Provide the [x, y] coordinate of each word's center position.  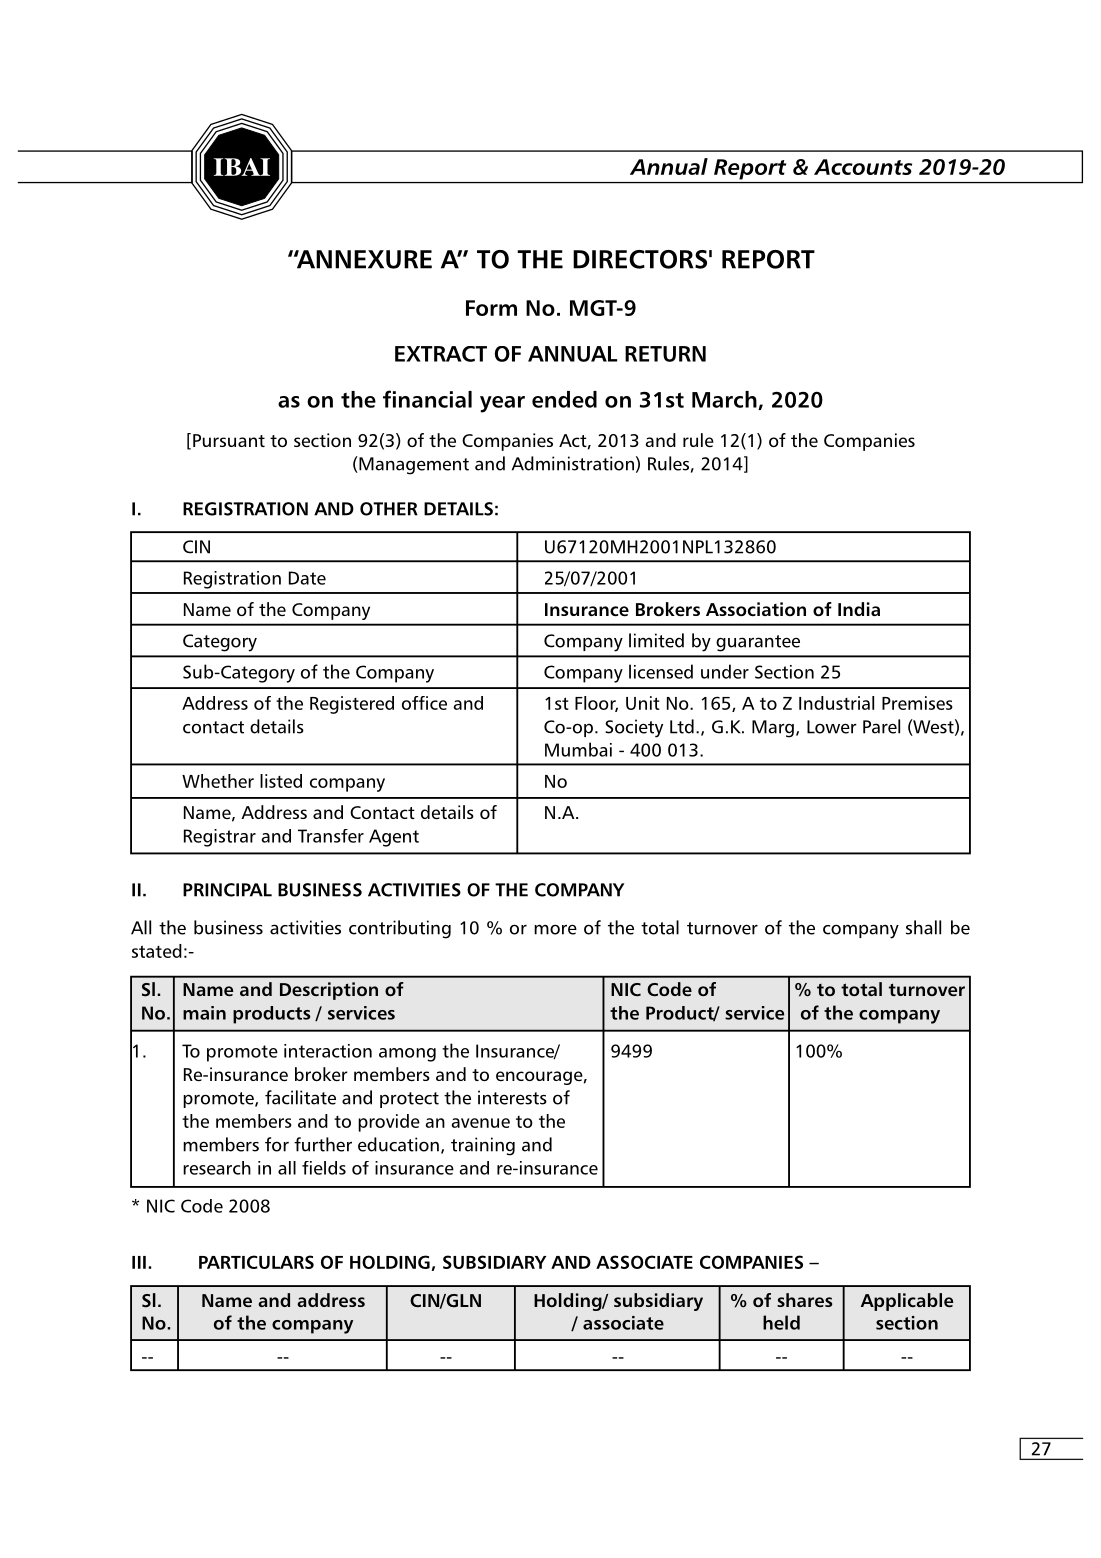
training [483, 1146]
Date [307, 578]
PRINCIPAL [227, 890]
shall [923, 927]
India [859, 609]
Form [491, 308]
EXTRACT [441, 354]
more [555, 929]
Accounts [863, 167]
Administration [573, 463]
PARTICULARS [256, 1262]
